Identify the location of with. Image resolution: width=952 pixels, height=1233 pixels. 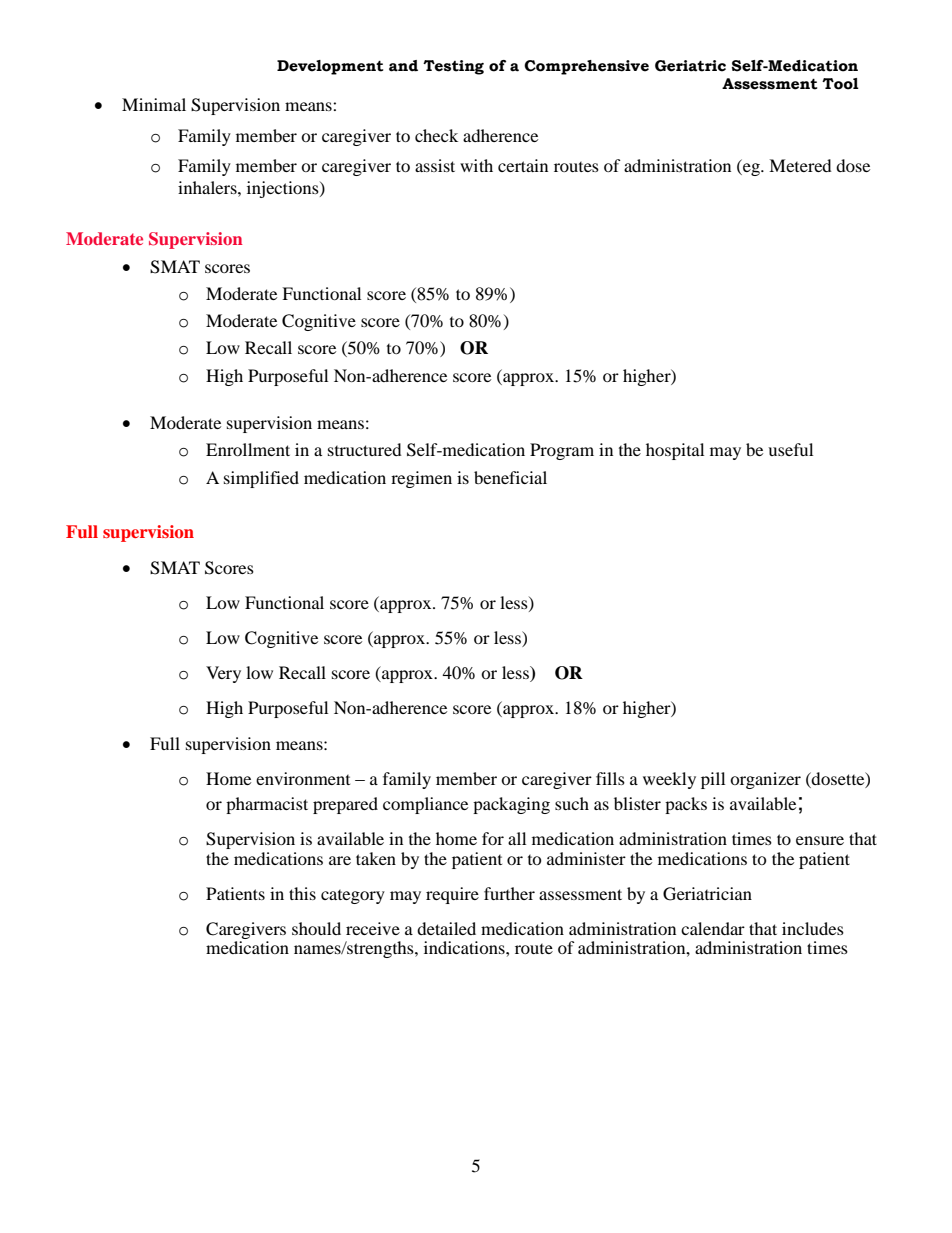
(476, 165).
